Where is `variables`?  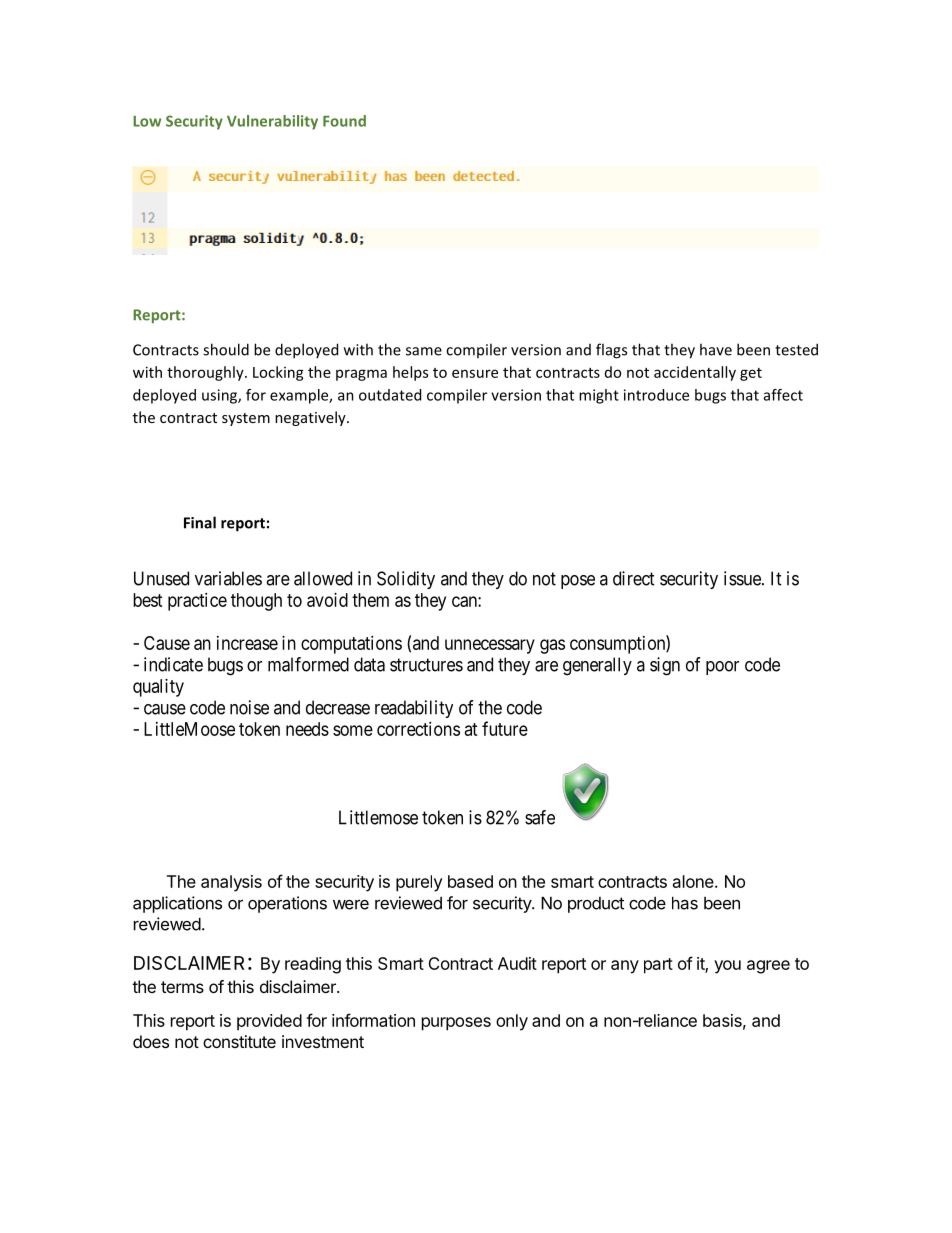
variables is located at coordinates (228, 578).
